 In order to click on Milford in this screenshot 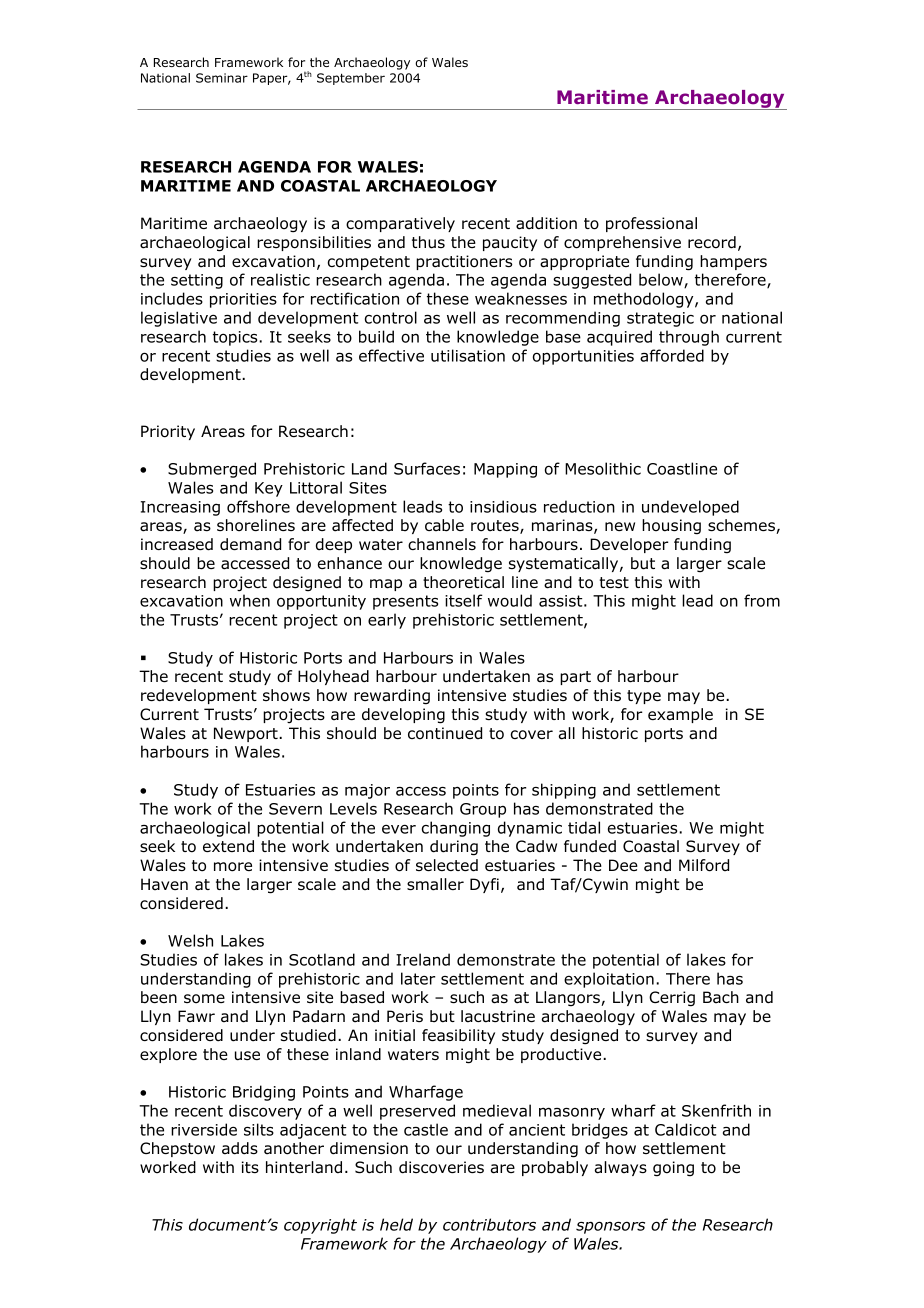, I will do `click(704, 865)`.
